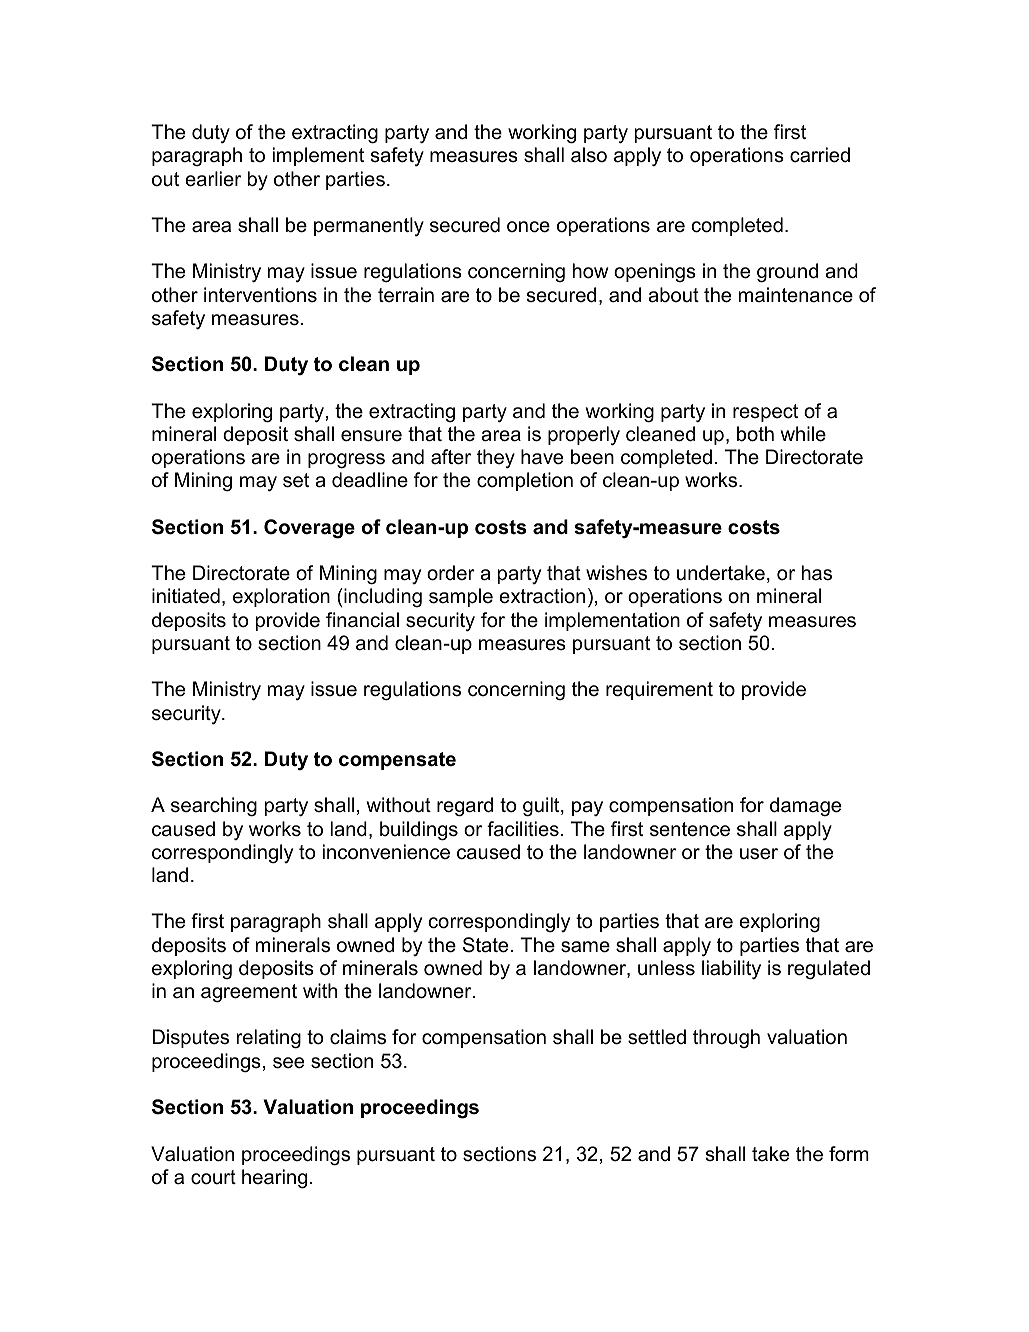 The width and height of the screenshot is (1029, 1332). What do you see at coordinates (820, 155) in the screenshot?
I see `carried` at bounding box center [820, 155].
